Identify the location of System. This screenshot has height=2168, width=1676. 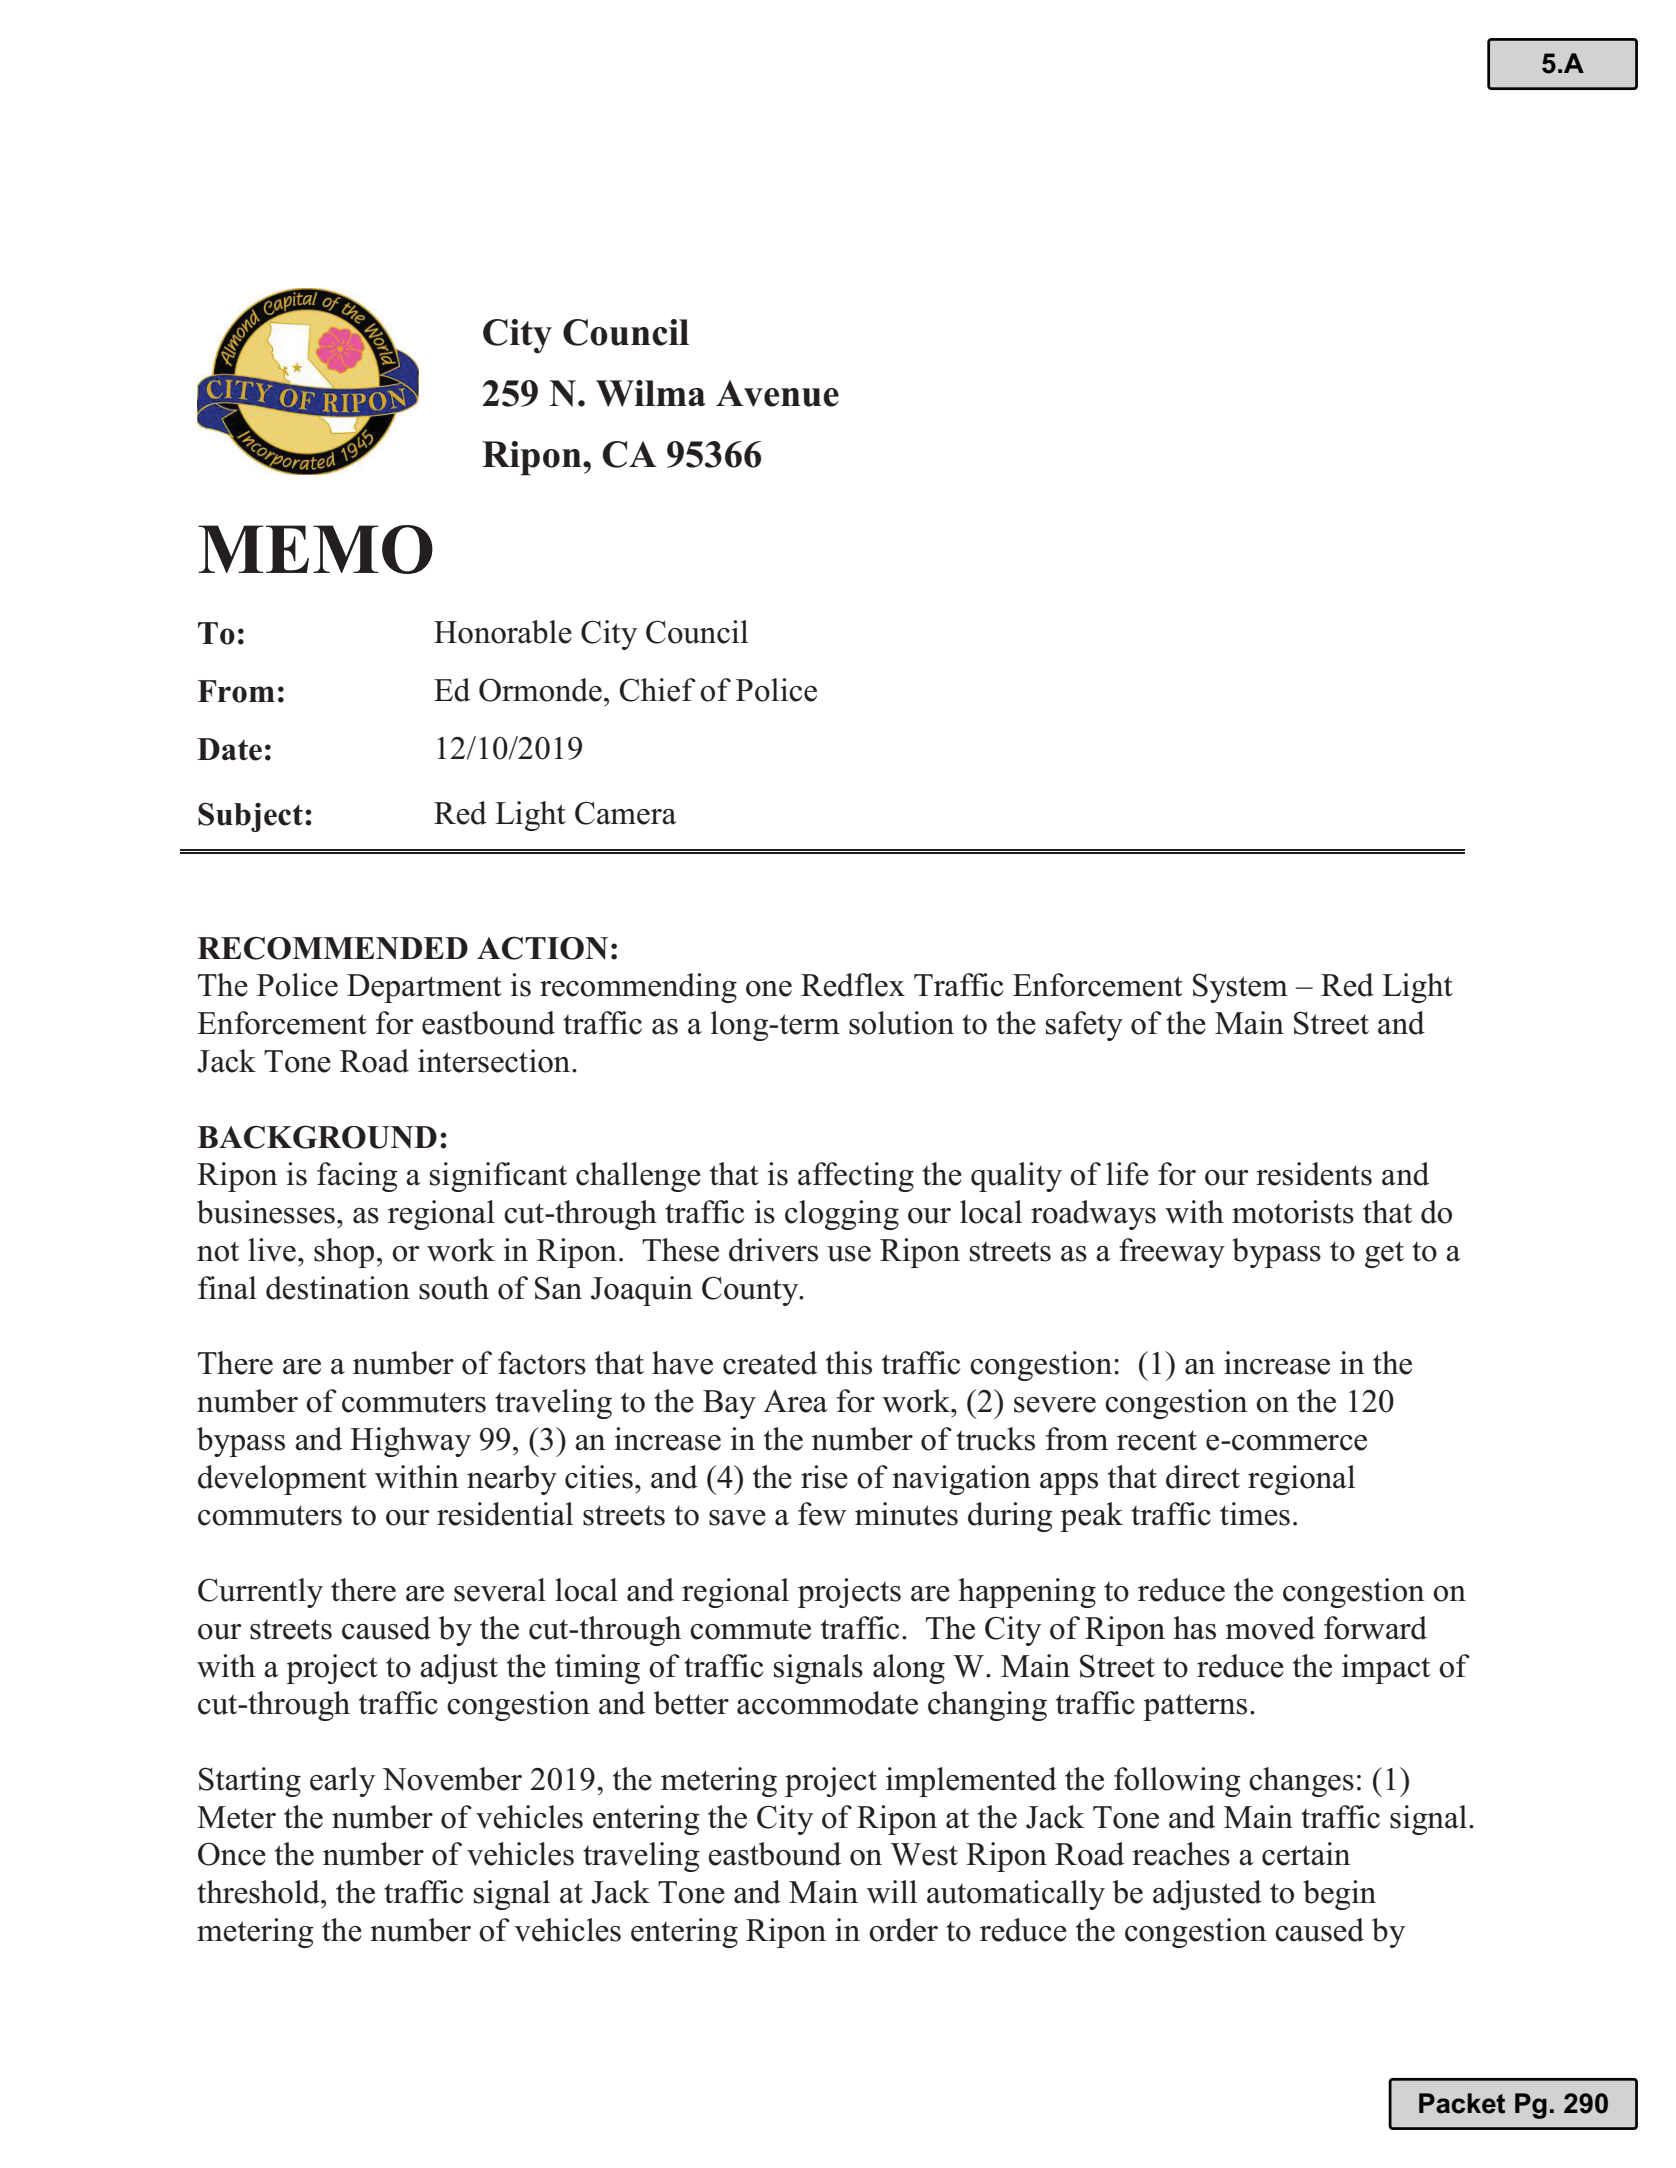
(1240, 988).
